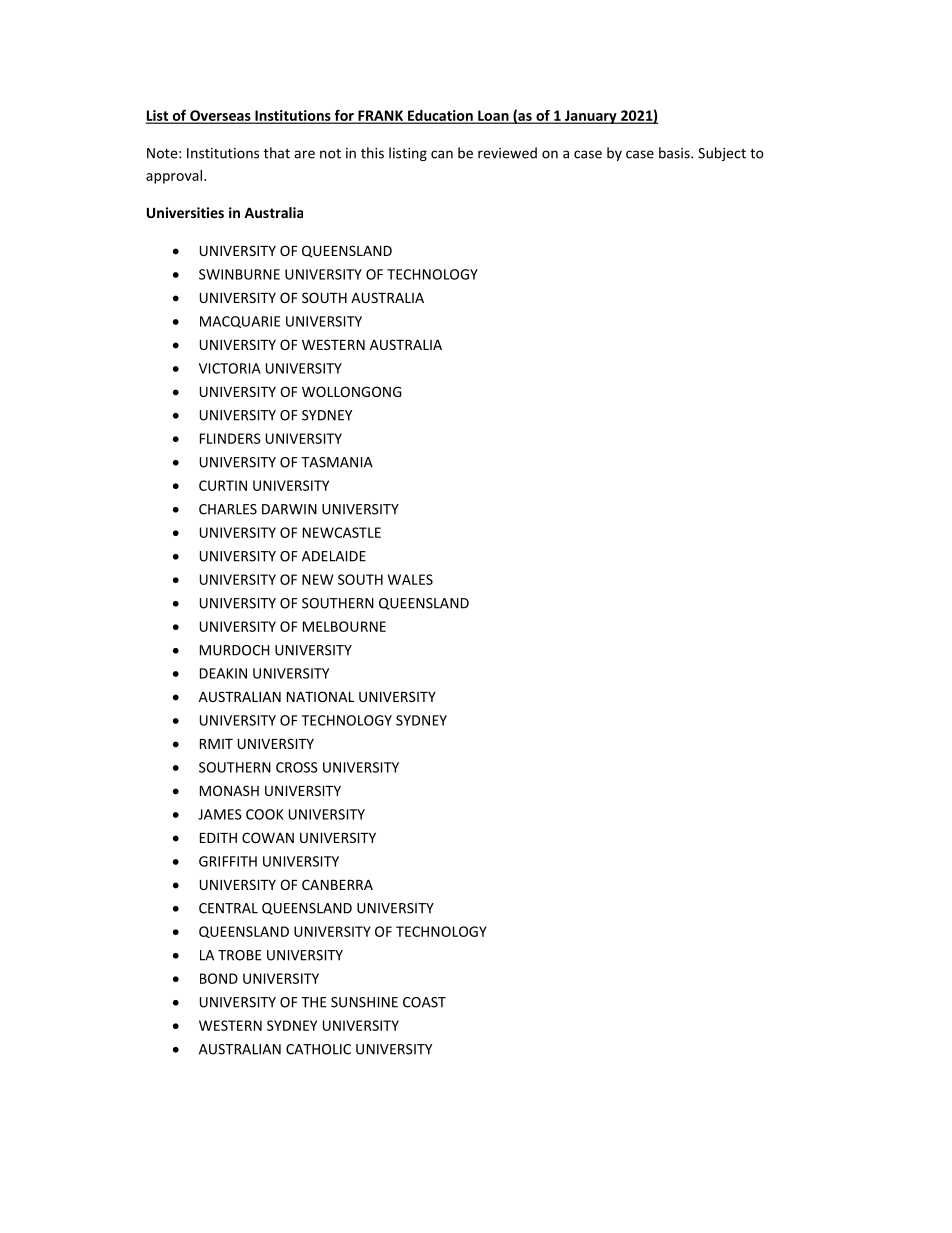 The image size is (952, 1233). Describe the element at coordinates (219, 978) in the image. I see `BOND` at that location.
